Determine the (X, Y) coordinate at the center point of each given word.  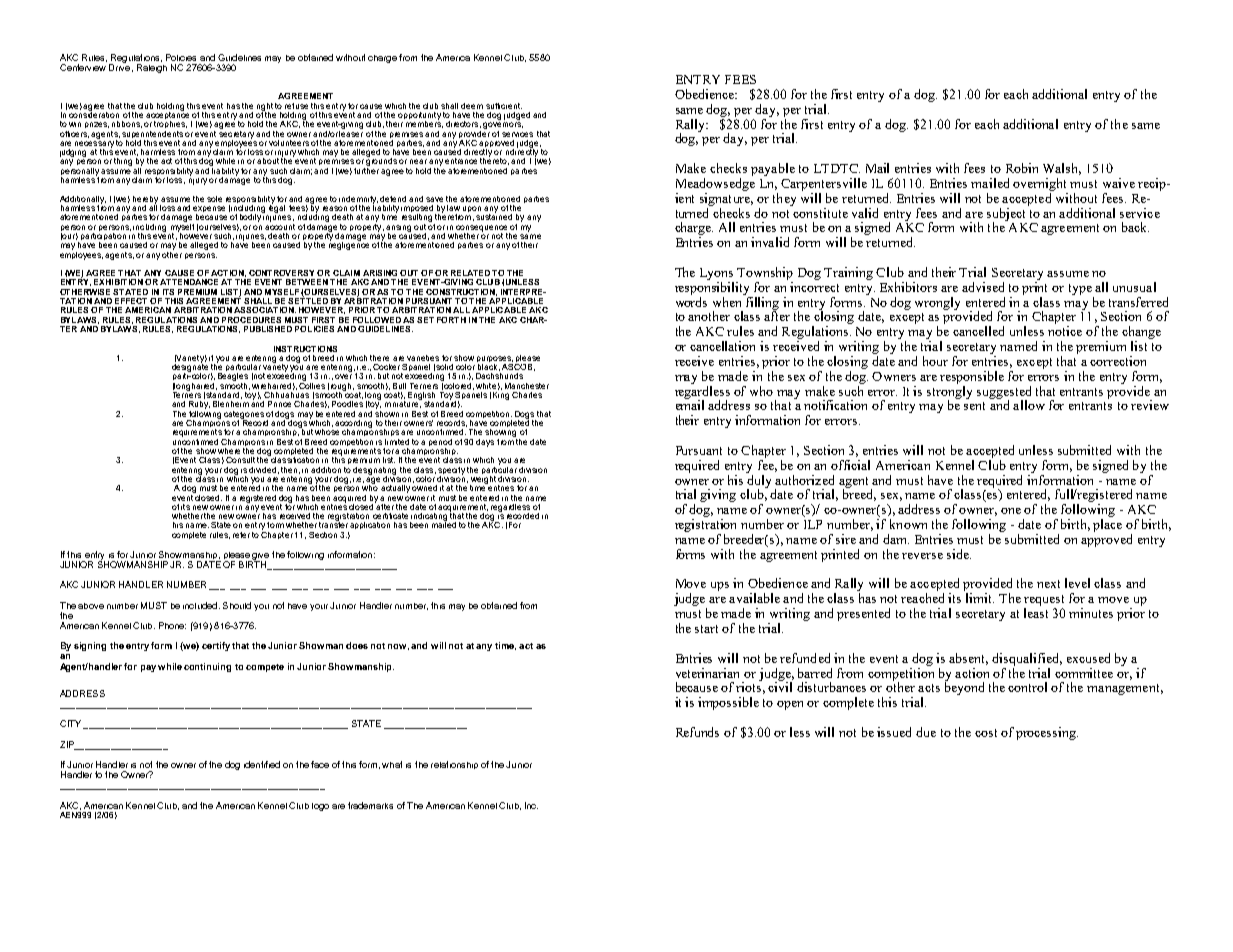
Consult (240, 460)
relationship (454, 765)
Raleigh (152, 68)
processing (1047, 733)
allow (1029, 405)
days (485, 443)
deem (472, 106)
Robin (1022, 168)
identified (262, 764)
